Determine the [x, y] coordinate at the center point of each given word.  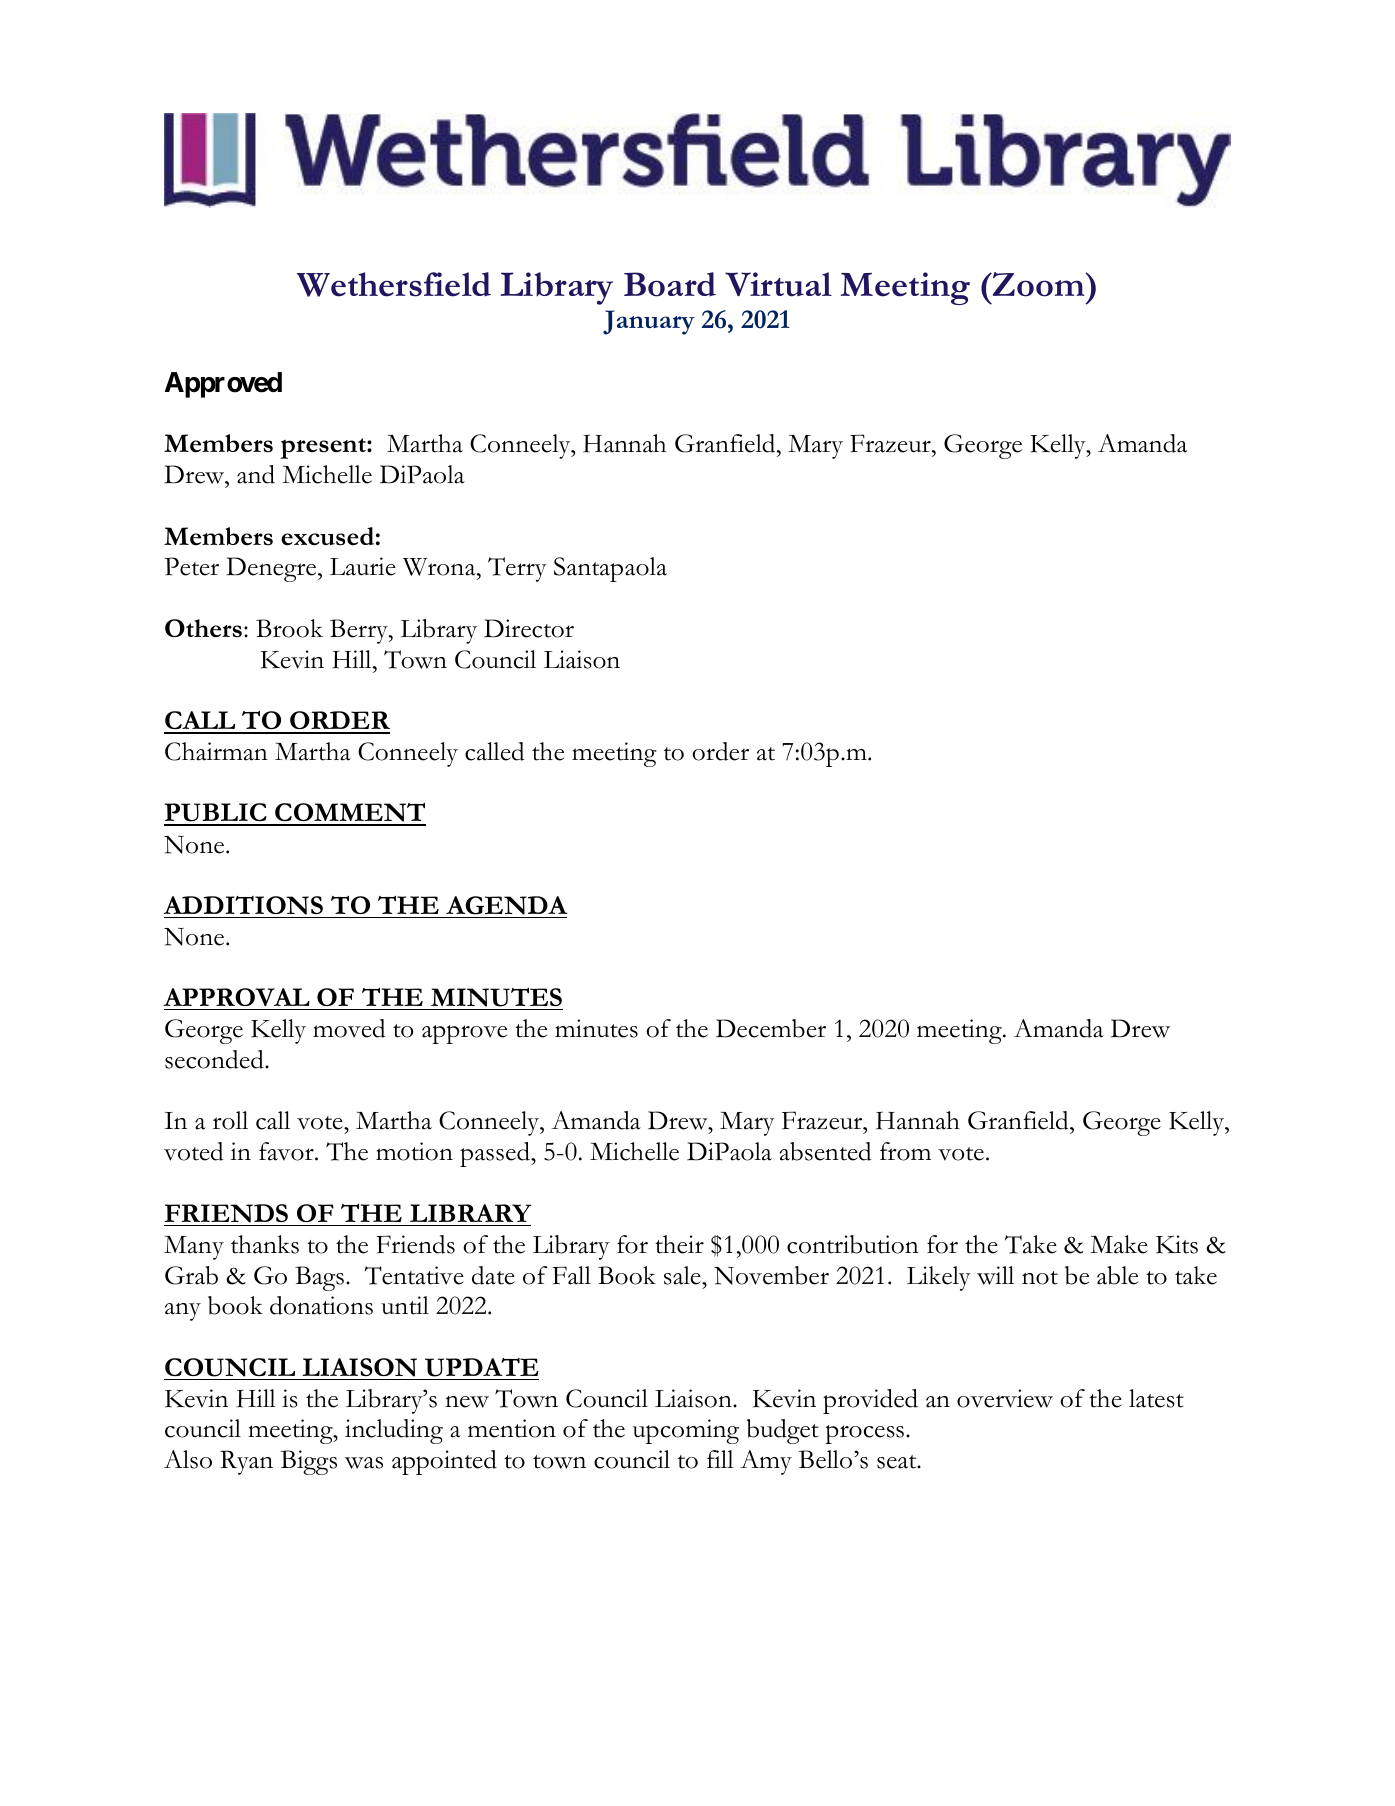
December [771, 1028]
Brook [289, 628]
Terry [517, 569]
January [649, 322]
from [905, 1151]
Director [529, 628]
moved [349, 1028]
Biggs [309, 1462]
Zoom [1038, 284]
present [324, 448]
